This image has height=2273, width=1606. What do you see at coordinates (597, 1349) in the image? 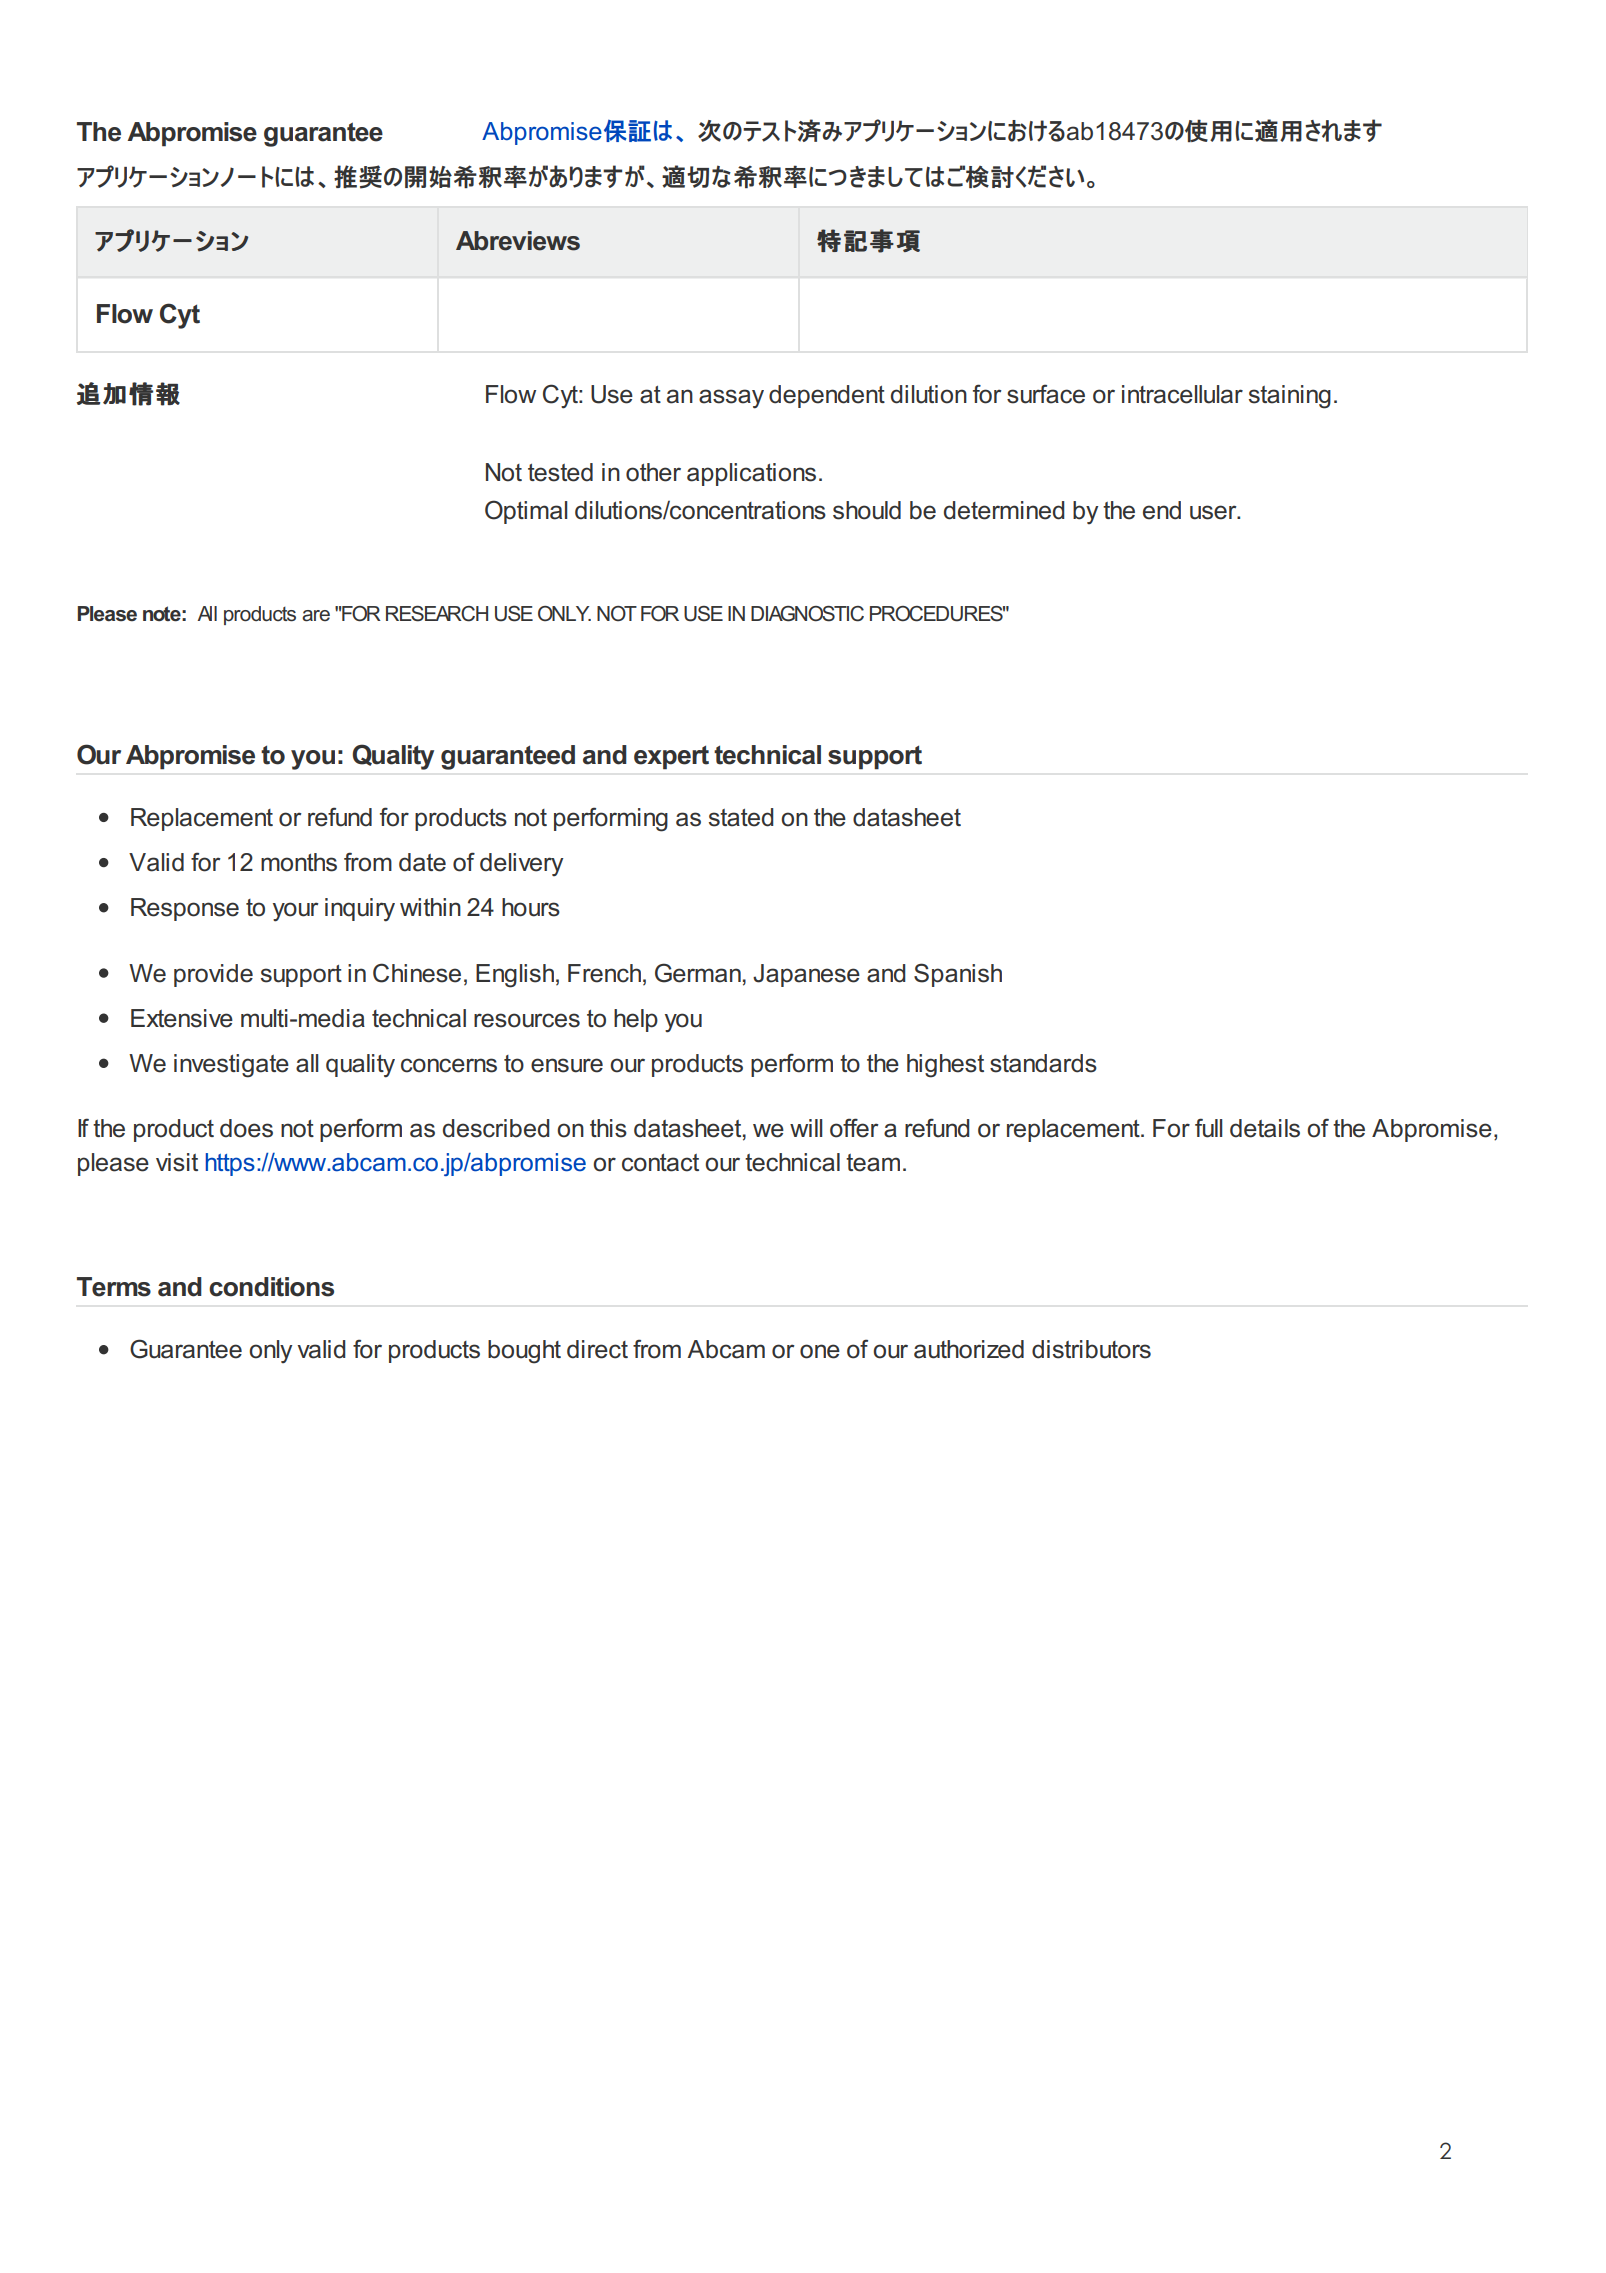
I see `direct` at bounding box center [597, 1349].
